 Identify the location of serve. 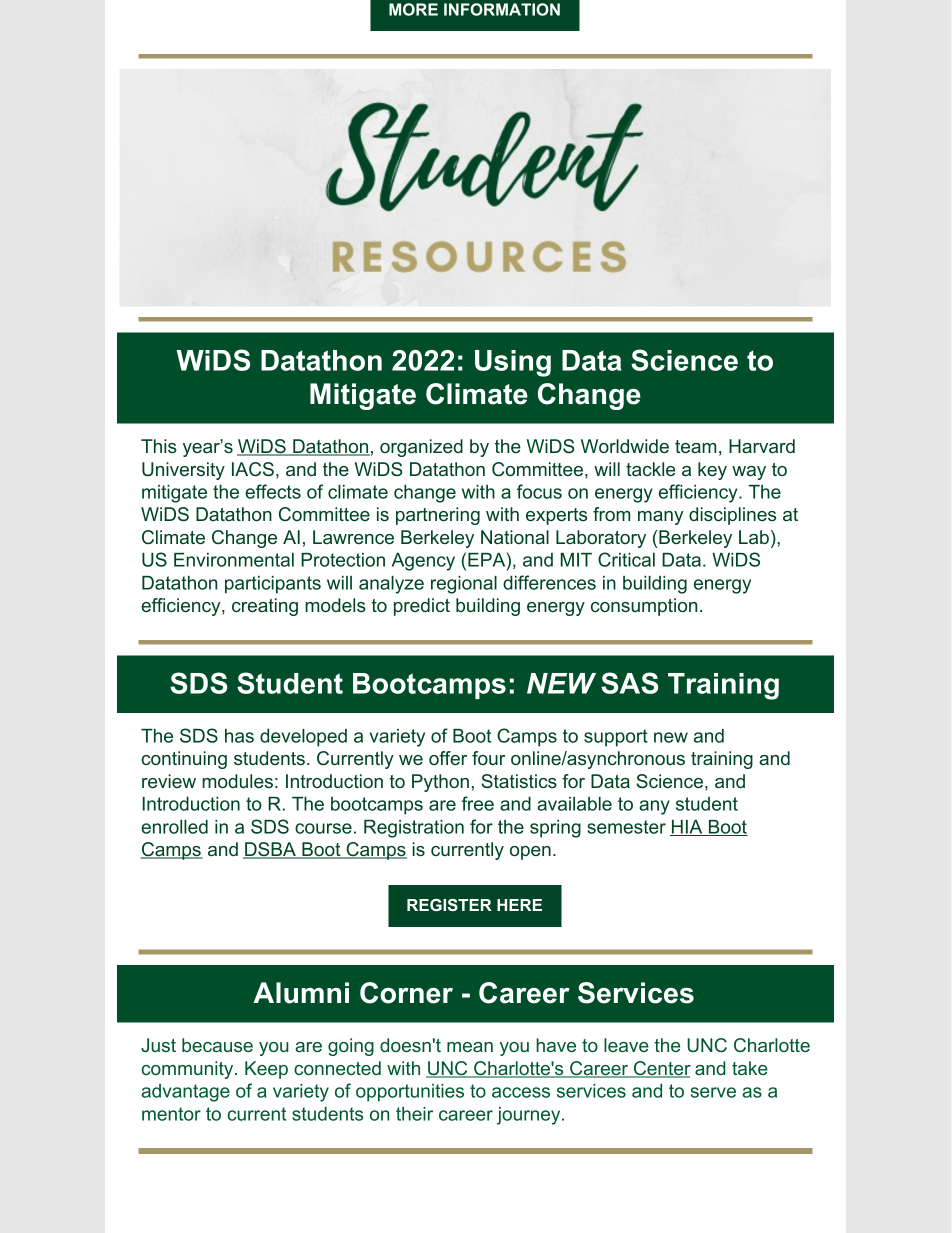
(713, 1092).
